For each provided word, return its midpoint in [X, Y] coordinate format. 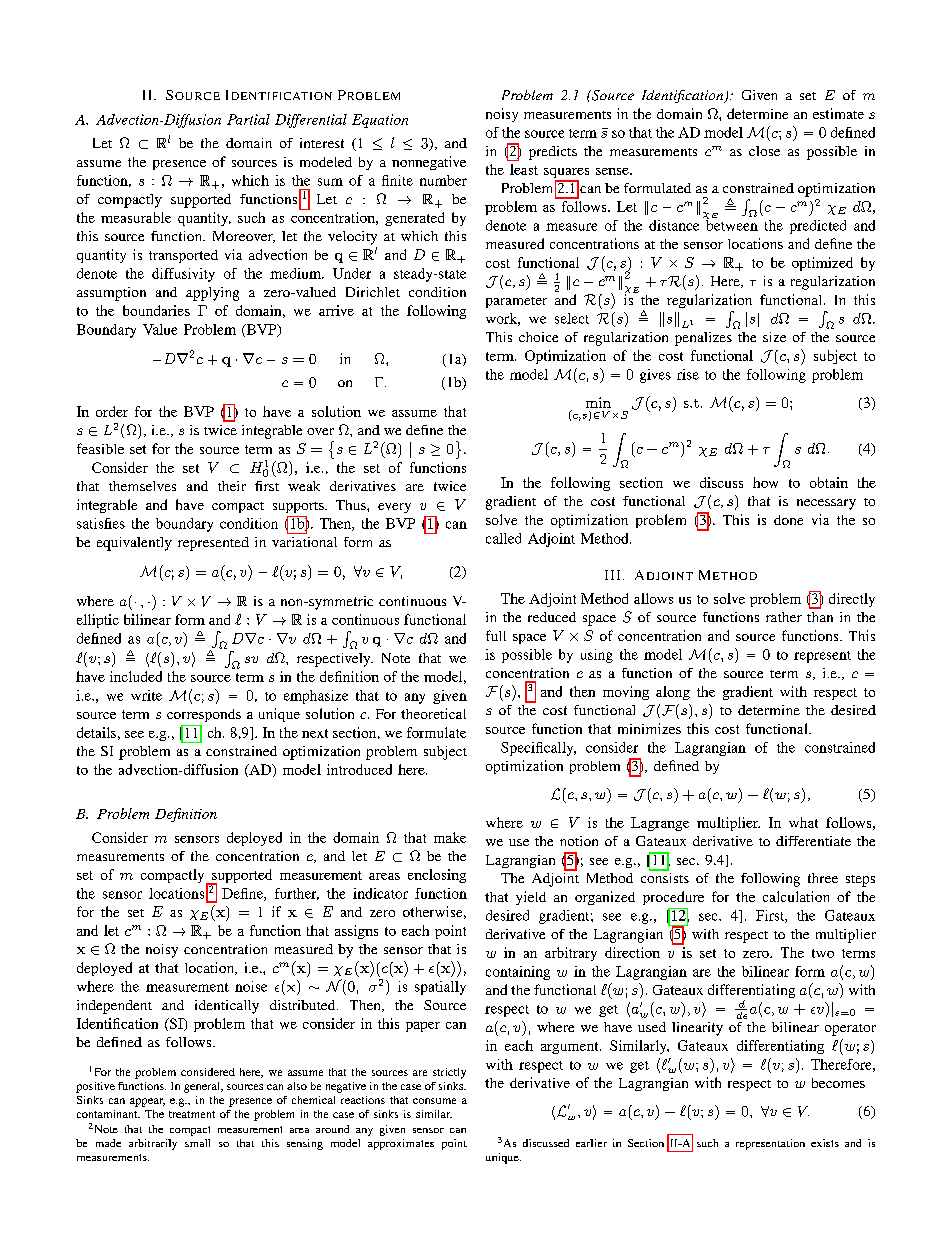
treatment [192, 1114]
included [136, 676]
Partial [248, 119]
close [764, 151]
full [496, 635]
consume [434, 1101]
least [524, 169]
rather [784, 617]
